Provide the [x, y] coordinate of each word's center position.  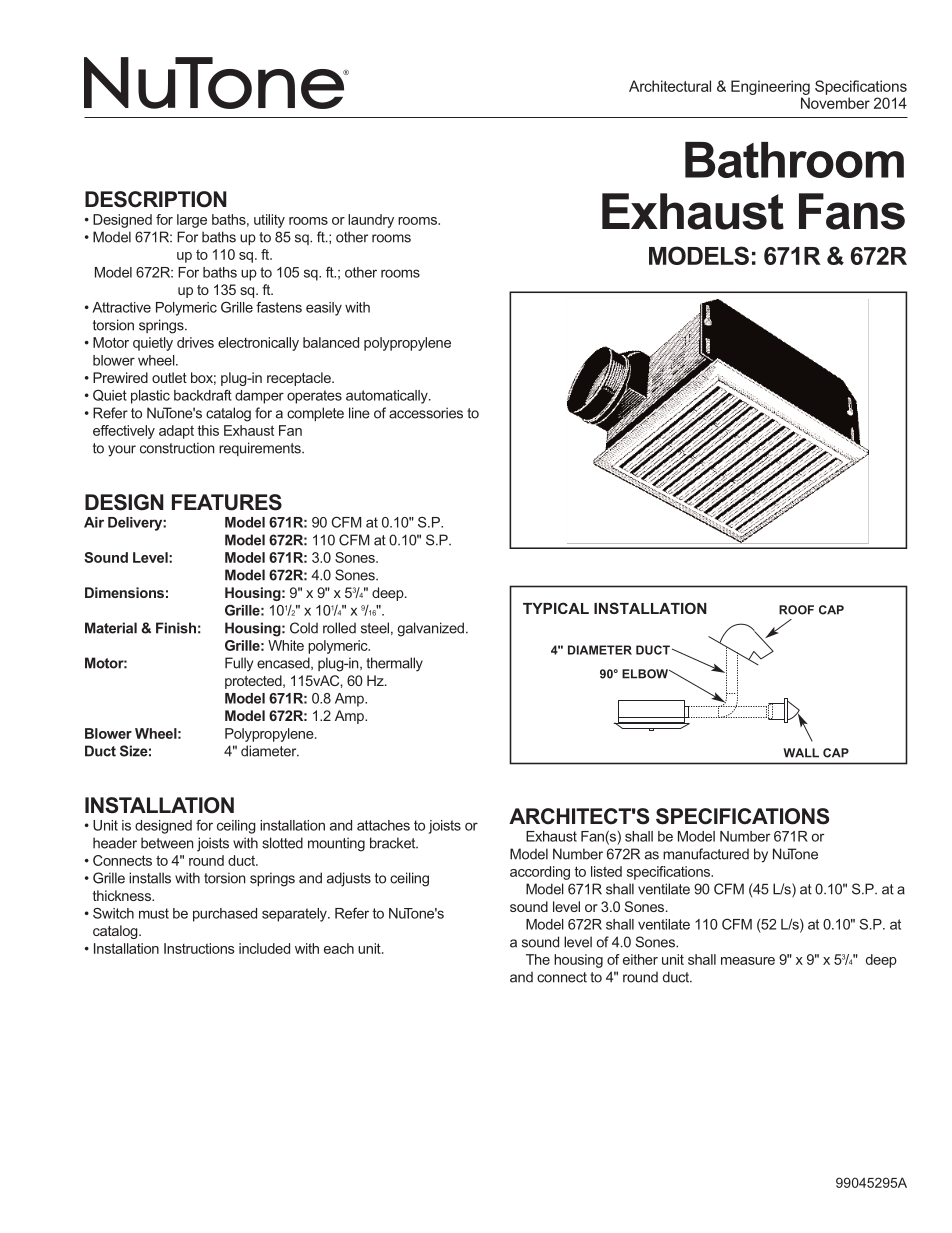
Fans [852, 211]
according [540, 873]
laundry [371, 221]
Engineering [770, 87]
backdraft [203, 395]
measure [748, 961]
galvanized [430, 629]
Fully [239, 664]
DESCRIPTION [156, 199]
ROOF [796, 610]
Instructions [199, 948]
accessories [426, 413]
